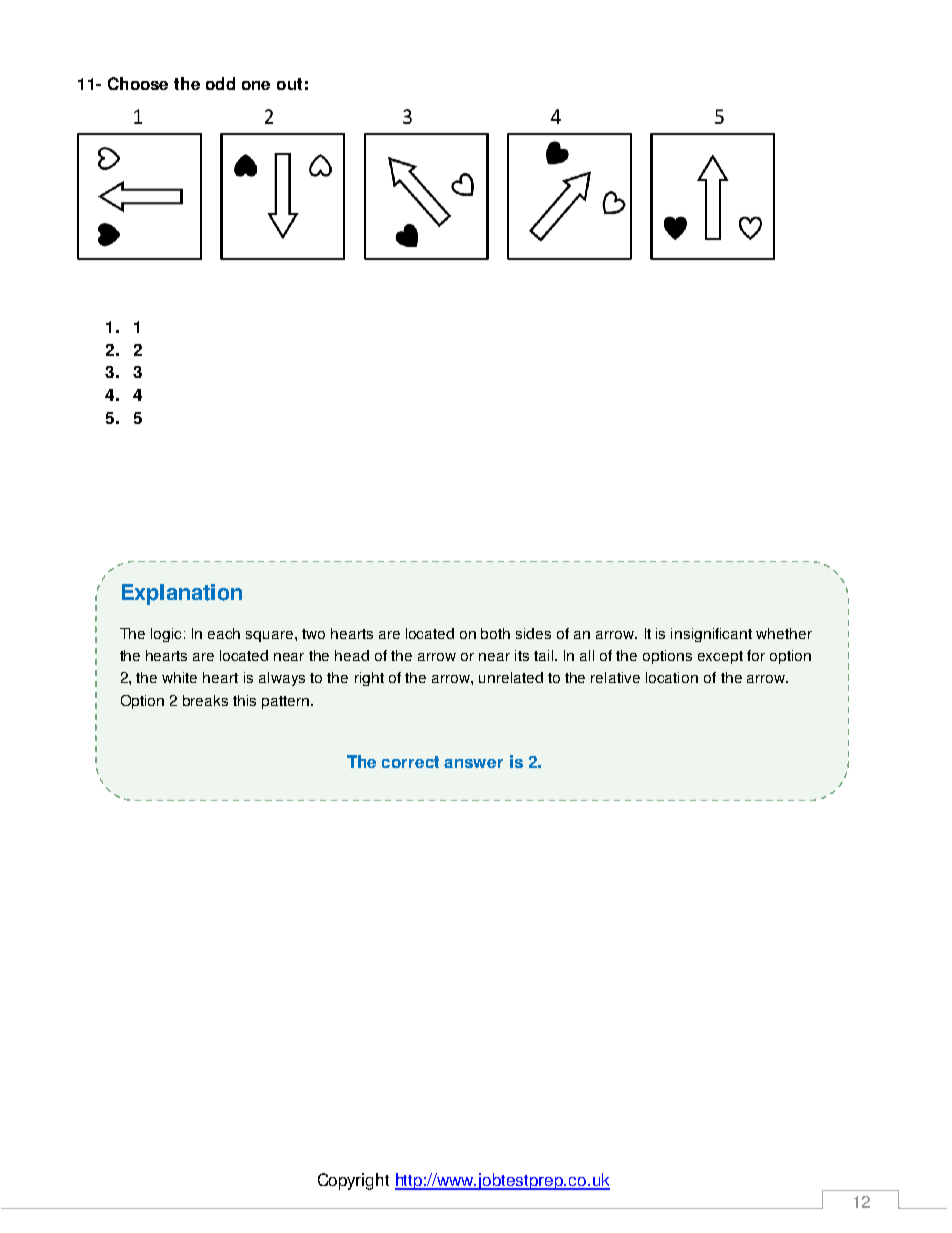 The height and width of the screenshot is (1233, 952). What do you see at coordinates (182, 594) in the screenshot?
I see `Explanation` at bounding box center [182, 594].
